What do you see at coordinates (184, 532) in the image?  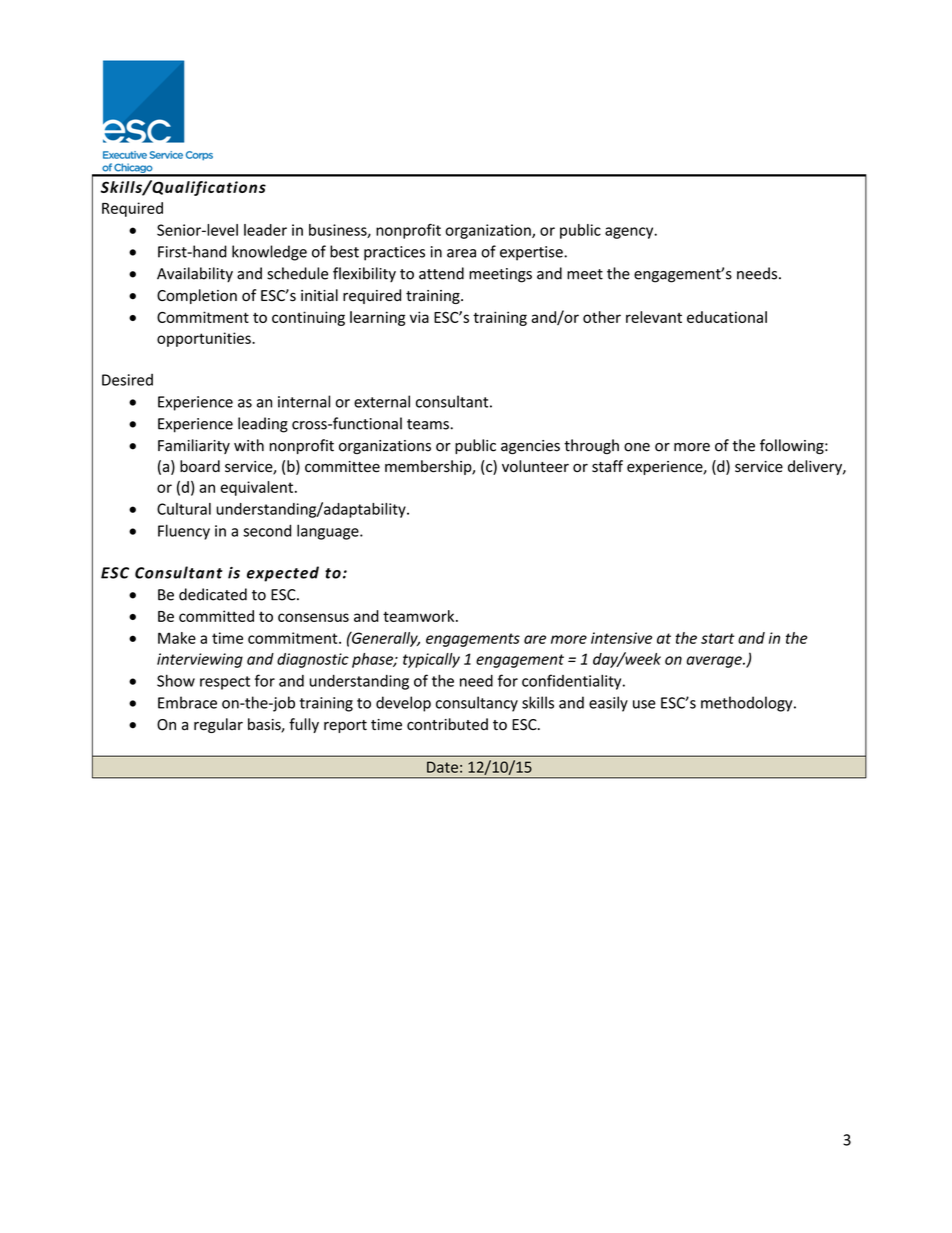 I see `Fluency` at bounding box center [184, 532].
